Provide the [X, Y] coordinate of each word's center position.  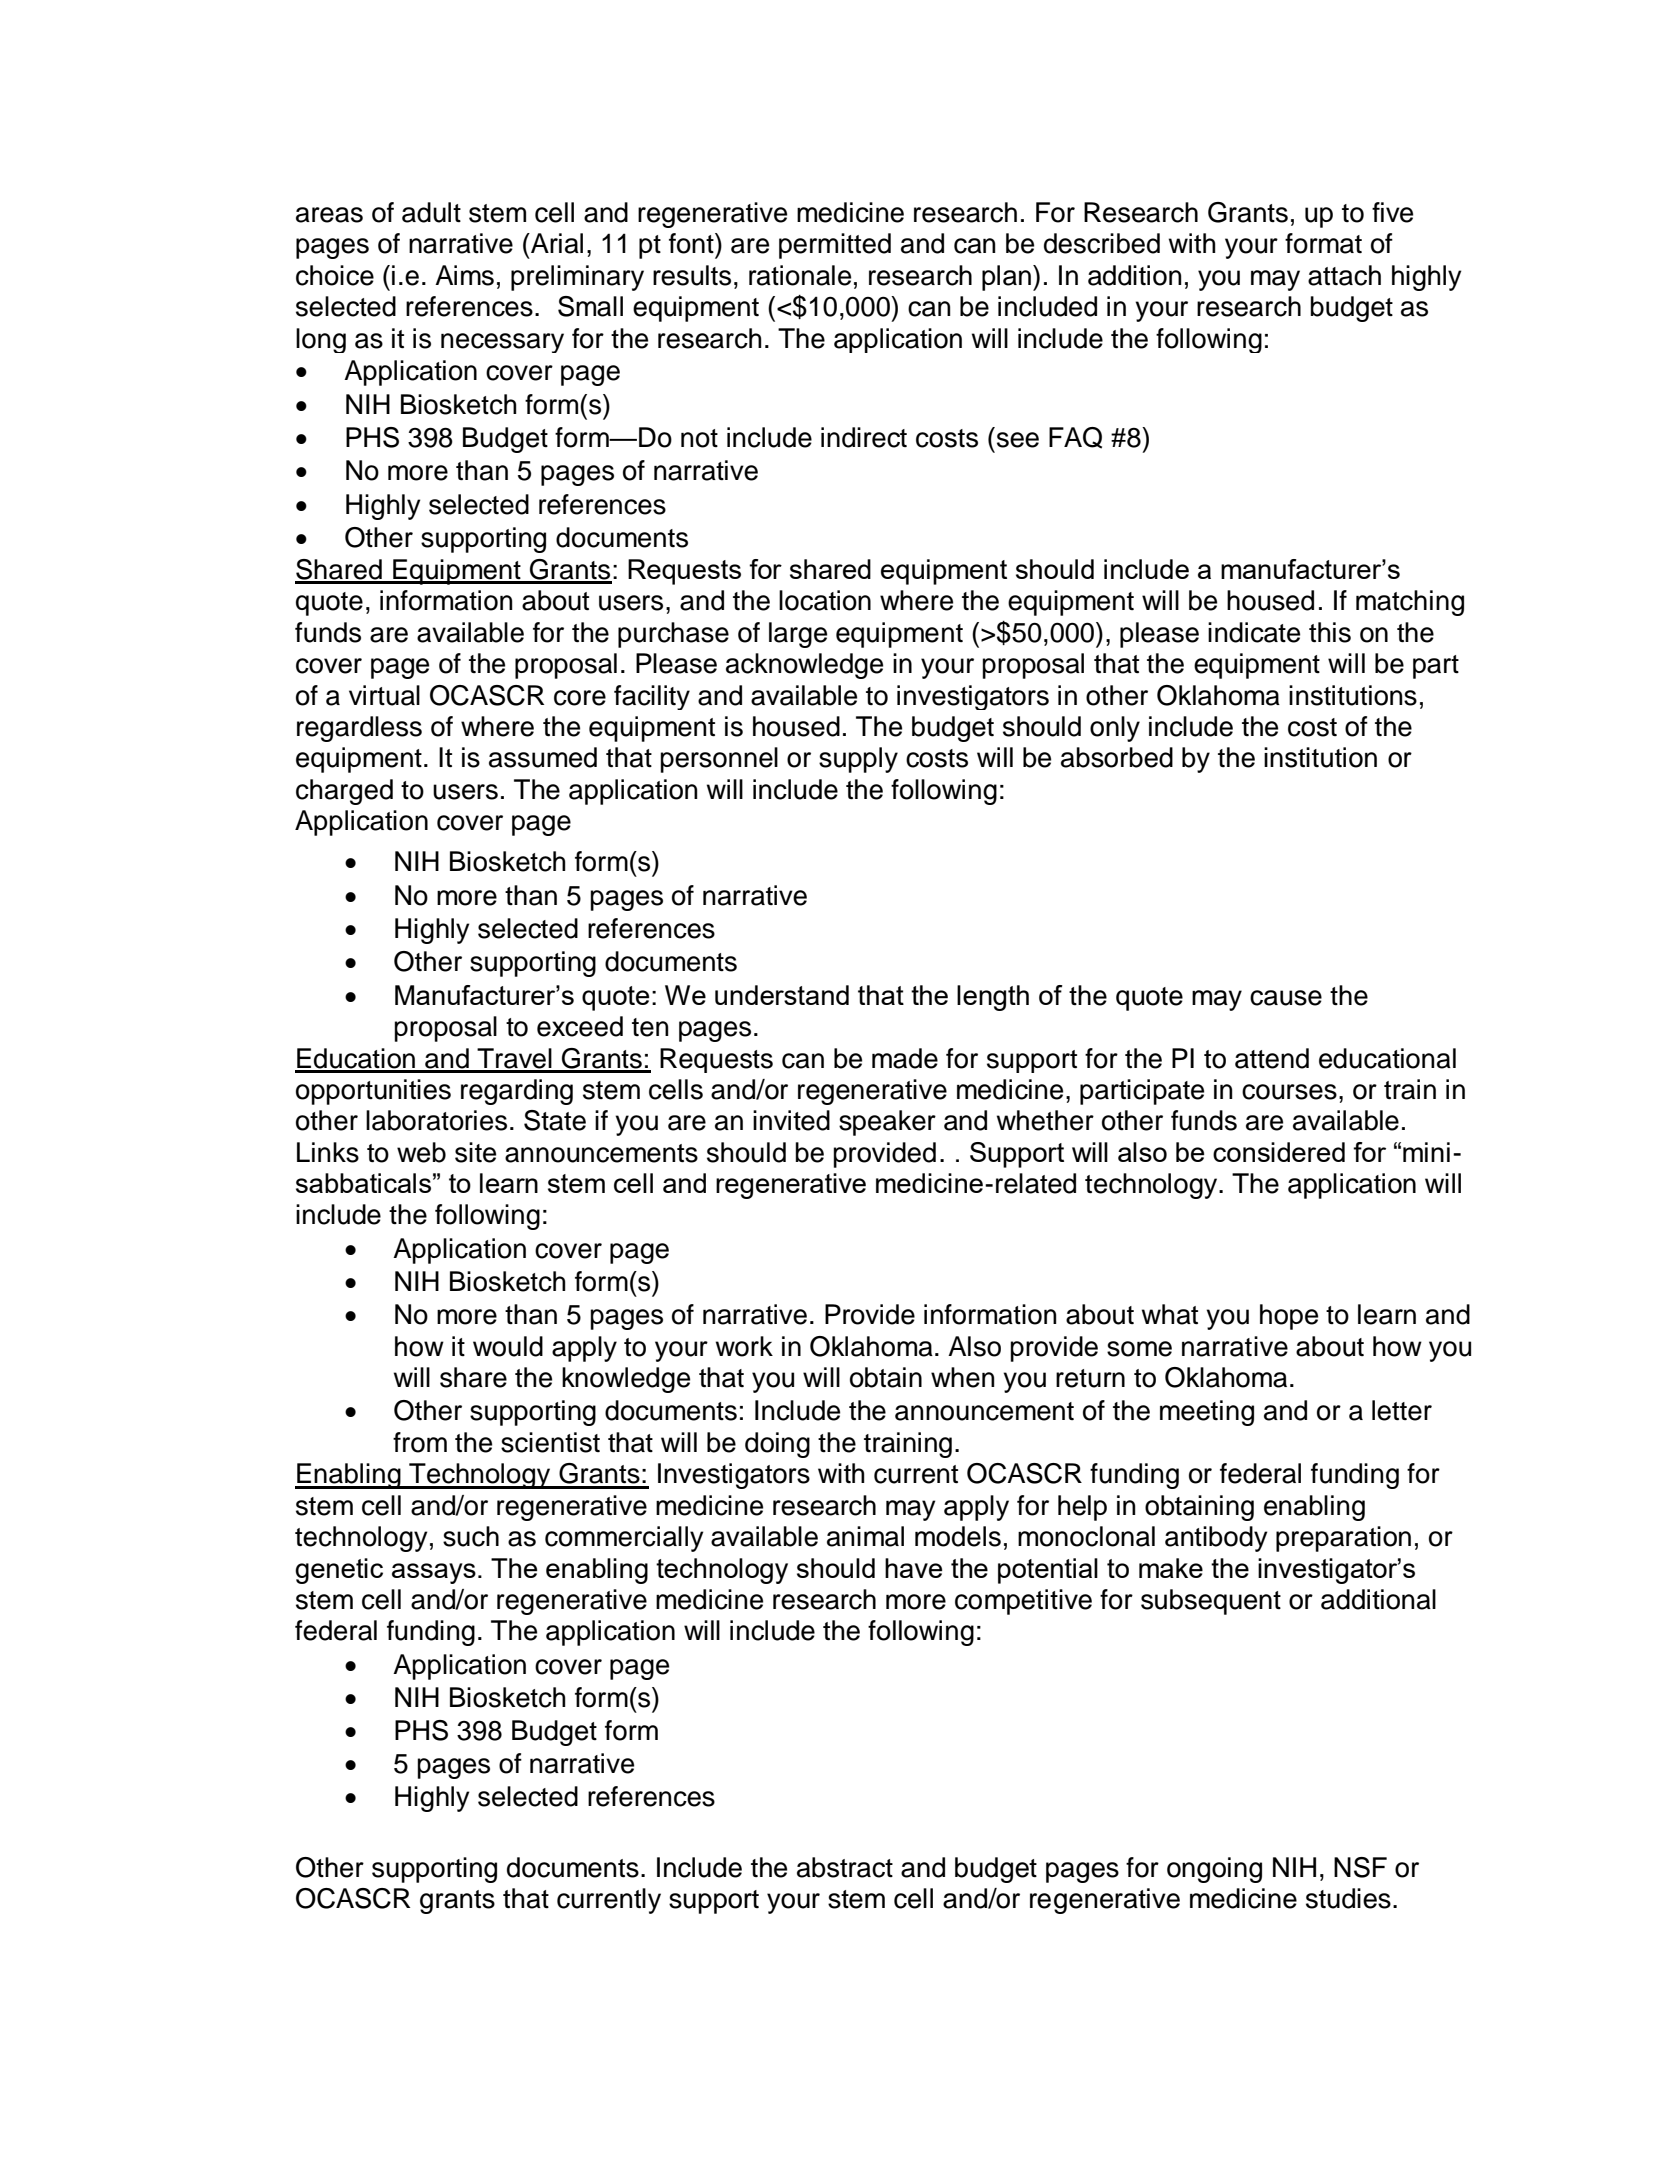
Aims [464, 275]
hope [1289, 1317]
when [963, 1377]
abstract [845, 1867]
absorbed [1117, 757]
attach [1344, 275]
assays [434, 1573]
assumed [543, 757]
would [508, 1346]
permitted [835, 246]
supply [858, 760]
